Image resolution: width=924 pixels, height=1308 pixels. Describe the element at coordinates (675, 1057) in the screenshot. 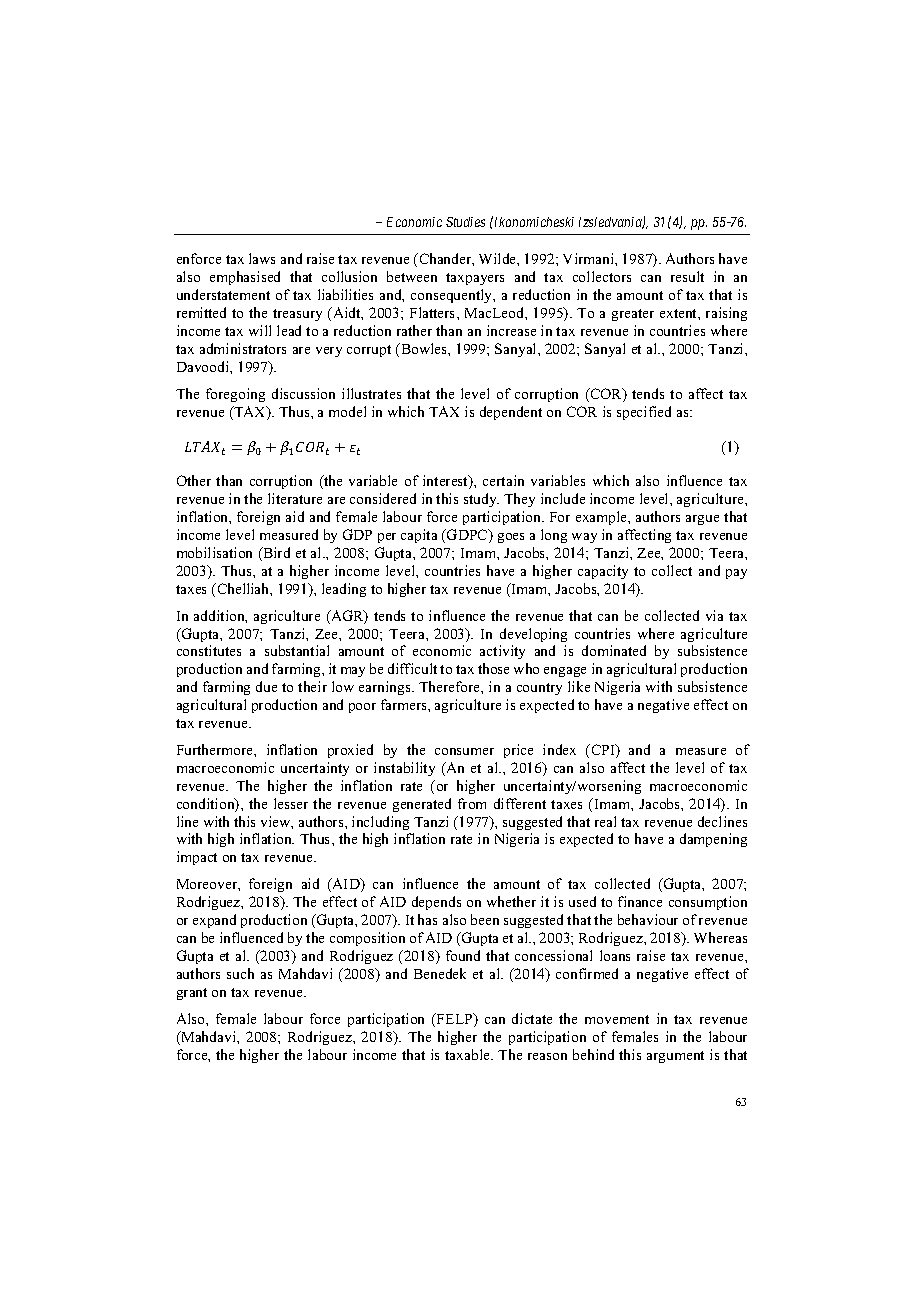

I see `argument` at that location.
